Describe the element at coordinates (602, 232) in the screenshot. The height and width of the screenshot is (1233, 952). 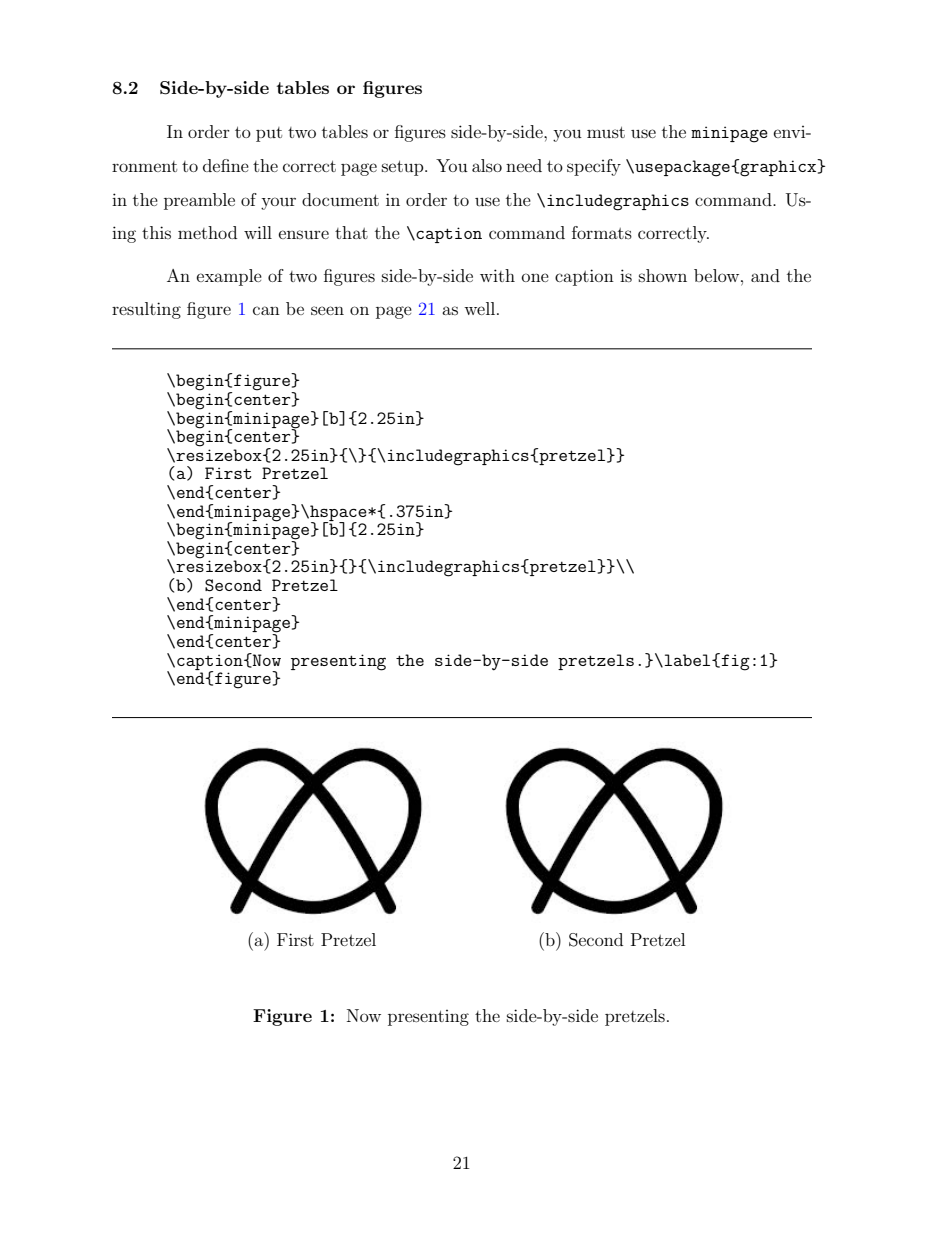
I see `formats` at that location.
